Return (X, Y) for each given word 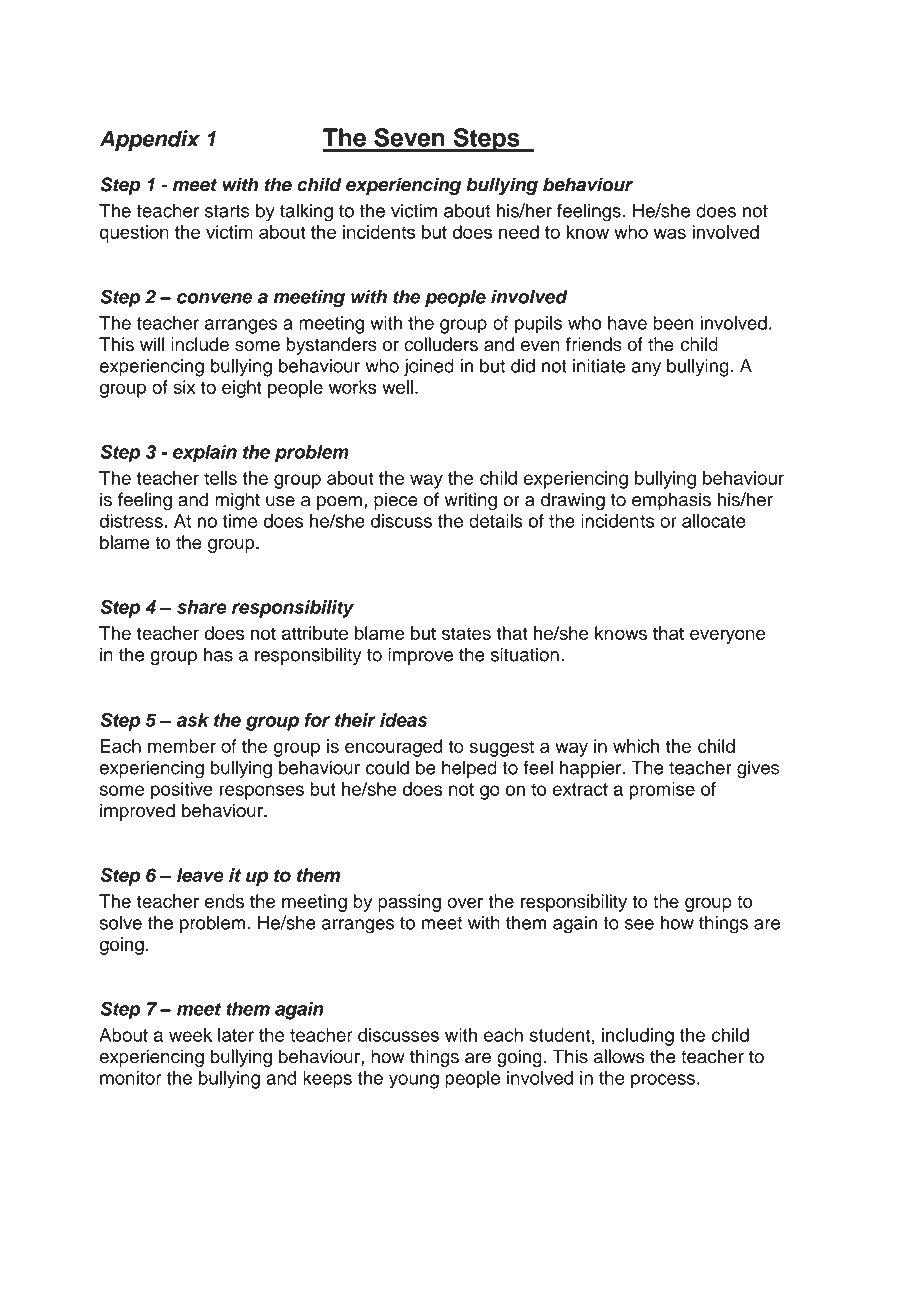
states (466, 633)
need (519, 232)
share (202, 607)
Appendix (150, 140)
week (190, 1035)
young (414, 1081)
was (670, 233)
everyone (727, 636)
